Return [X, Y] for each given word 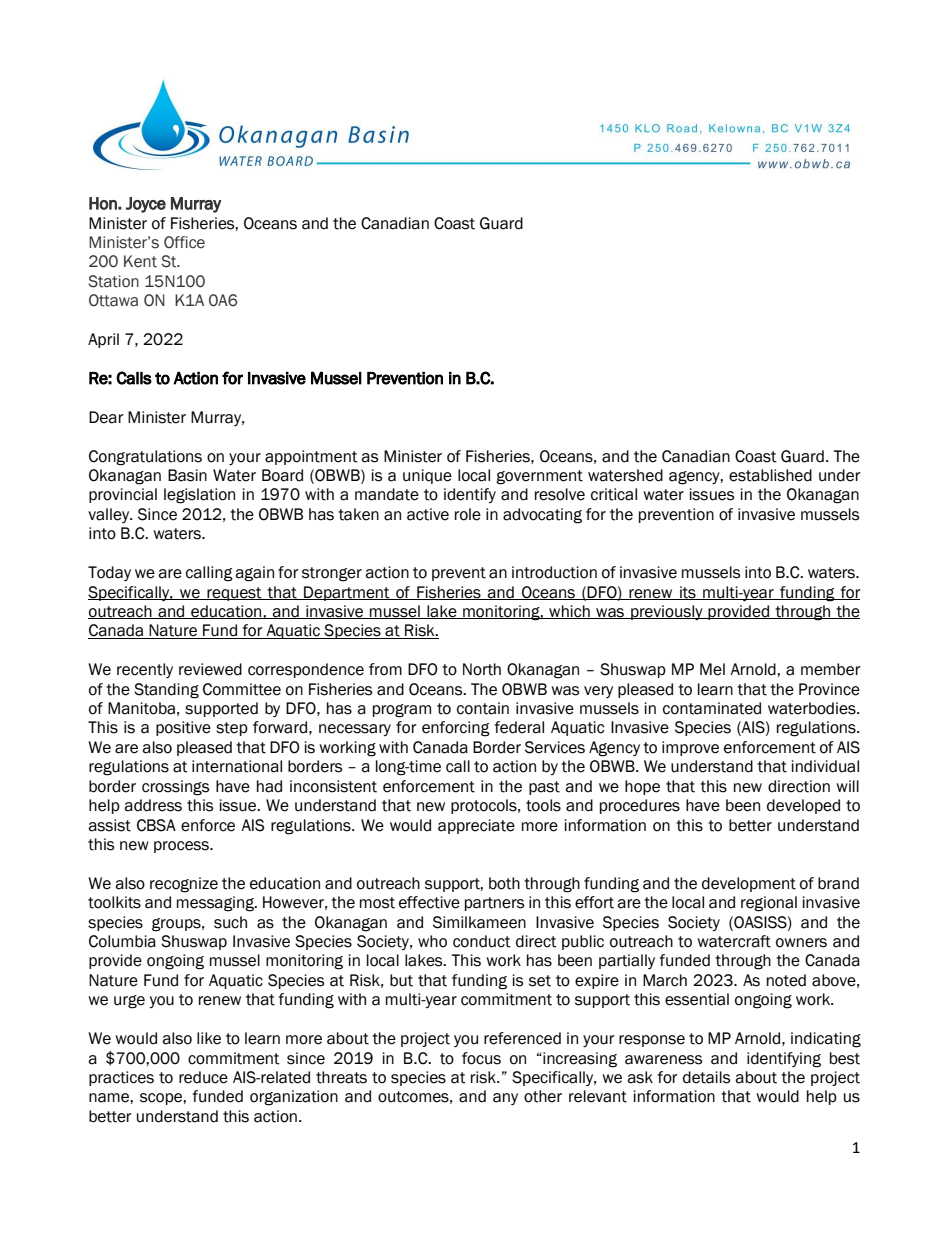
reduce [203, 1077]
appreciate [476, 826]
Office [184, 242]
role [468, 514]
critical [614, 494]
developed [803, 806]
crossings [175, 788]
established [770, 475]
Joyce [146, 205]
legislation [199, 496]
